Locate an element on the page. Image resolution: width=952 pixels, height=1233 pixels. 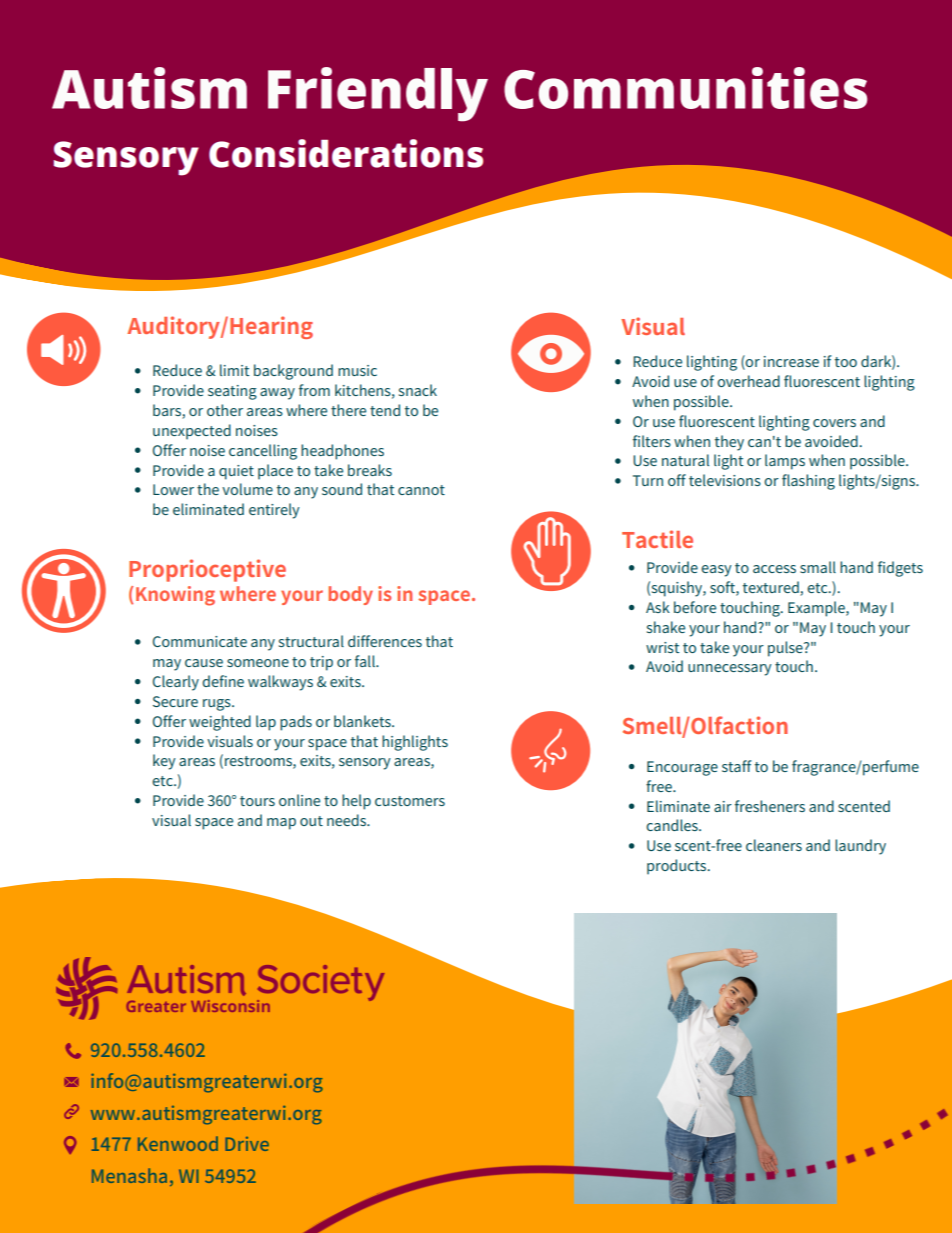
customers is located at coordinates (410, 801).
